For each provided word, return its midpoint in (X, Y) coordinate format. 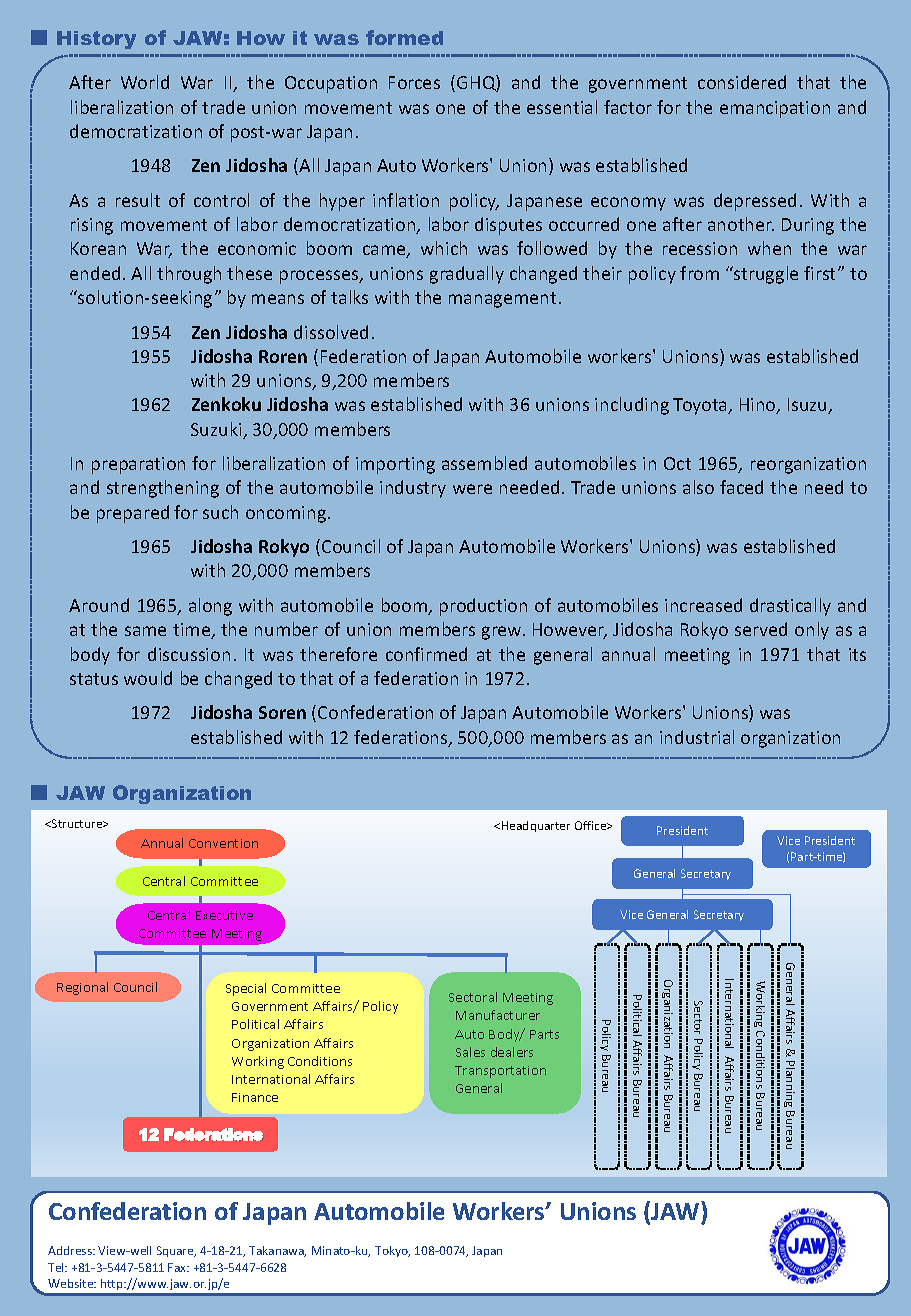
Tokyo (392, 1251)
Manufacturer (498, 1015)
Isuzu (808, 406)
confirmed (426, 654)
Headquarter (536, 826)
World (145, 82)
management (502, 300)
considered (742, 82)
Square (176, 1251)
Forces (414, 82)
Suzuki (217, 430)
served (761, 629)
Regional (82, 988)
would (148, 678)
